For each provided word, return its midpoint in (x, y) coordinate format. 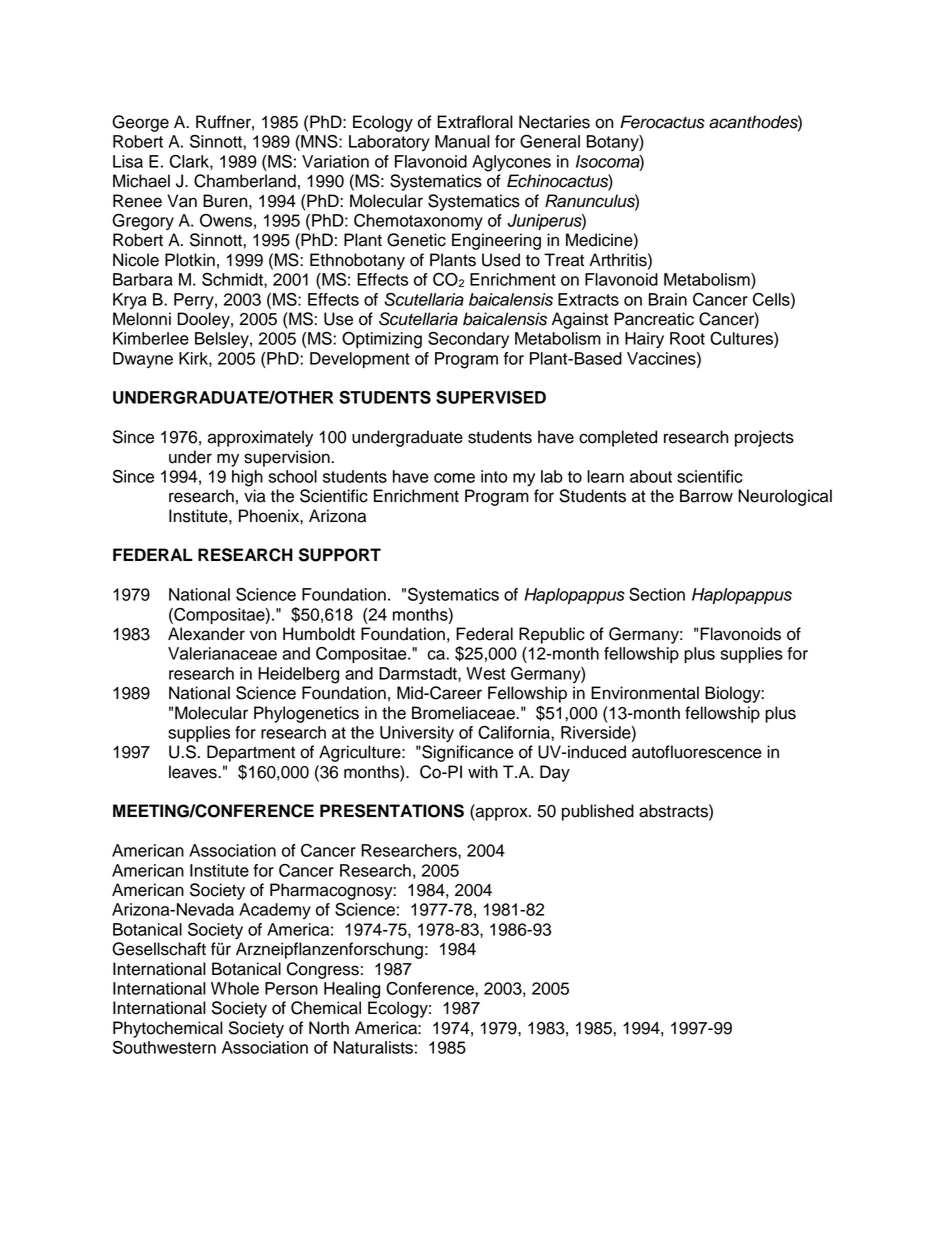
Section (657, 594)
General (550, 141)
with (483, 771)
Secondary (468, 340)
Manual (462, 141)
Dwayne (143, 360)
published (598, 812)
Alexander (206, 634)
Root (687, 338)
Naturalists (373, 1047)
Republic (552, 635)
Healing (352, 990)
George (140, 123)
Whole (235, 988)
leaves (194, 772)
